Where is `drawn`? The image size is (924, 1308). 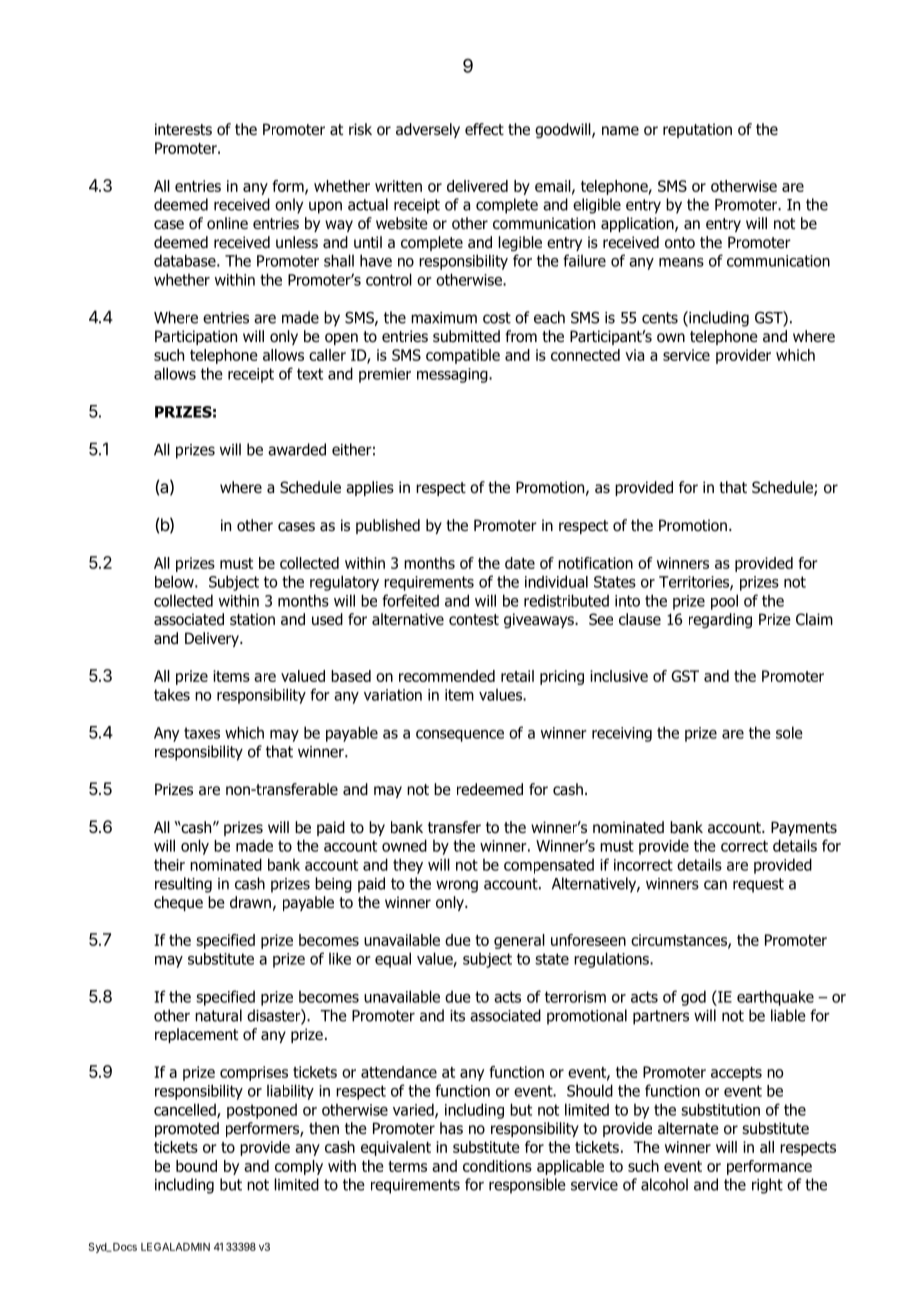
drawn is located at coordinates (250, 902).
